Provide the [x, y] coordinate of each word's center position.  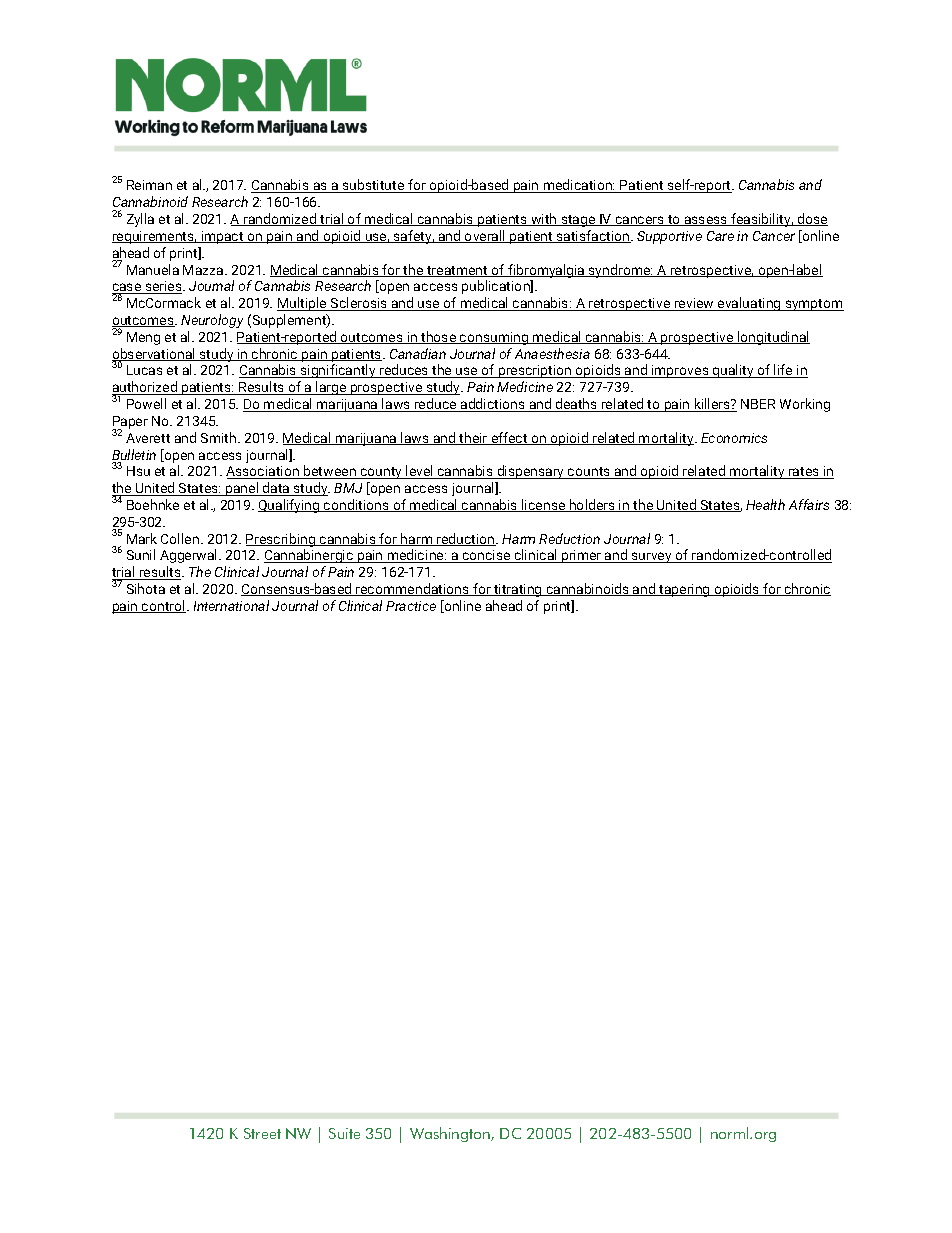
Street [262, 1133]
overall [485, 236]
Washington [451, 1134]
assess [706, 221]
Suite [344, 1133]
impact [223, 237]
